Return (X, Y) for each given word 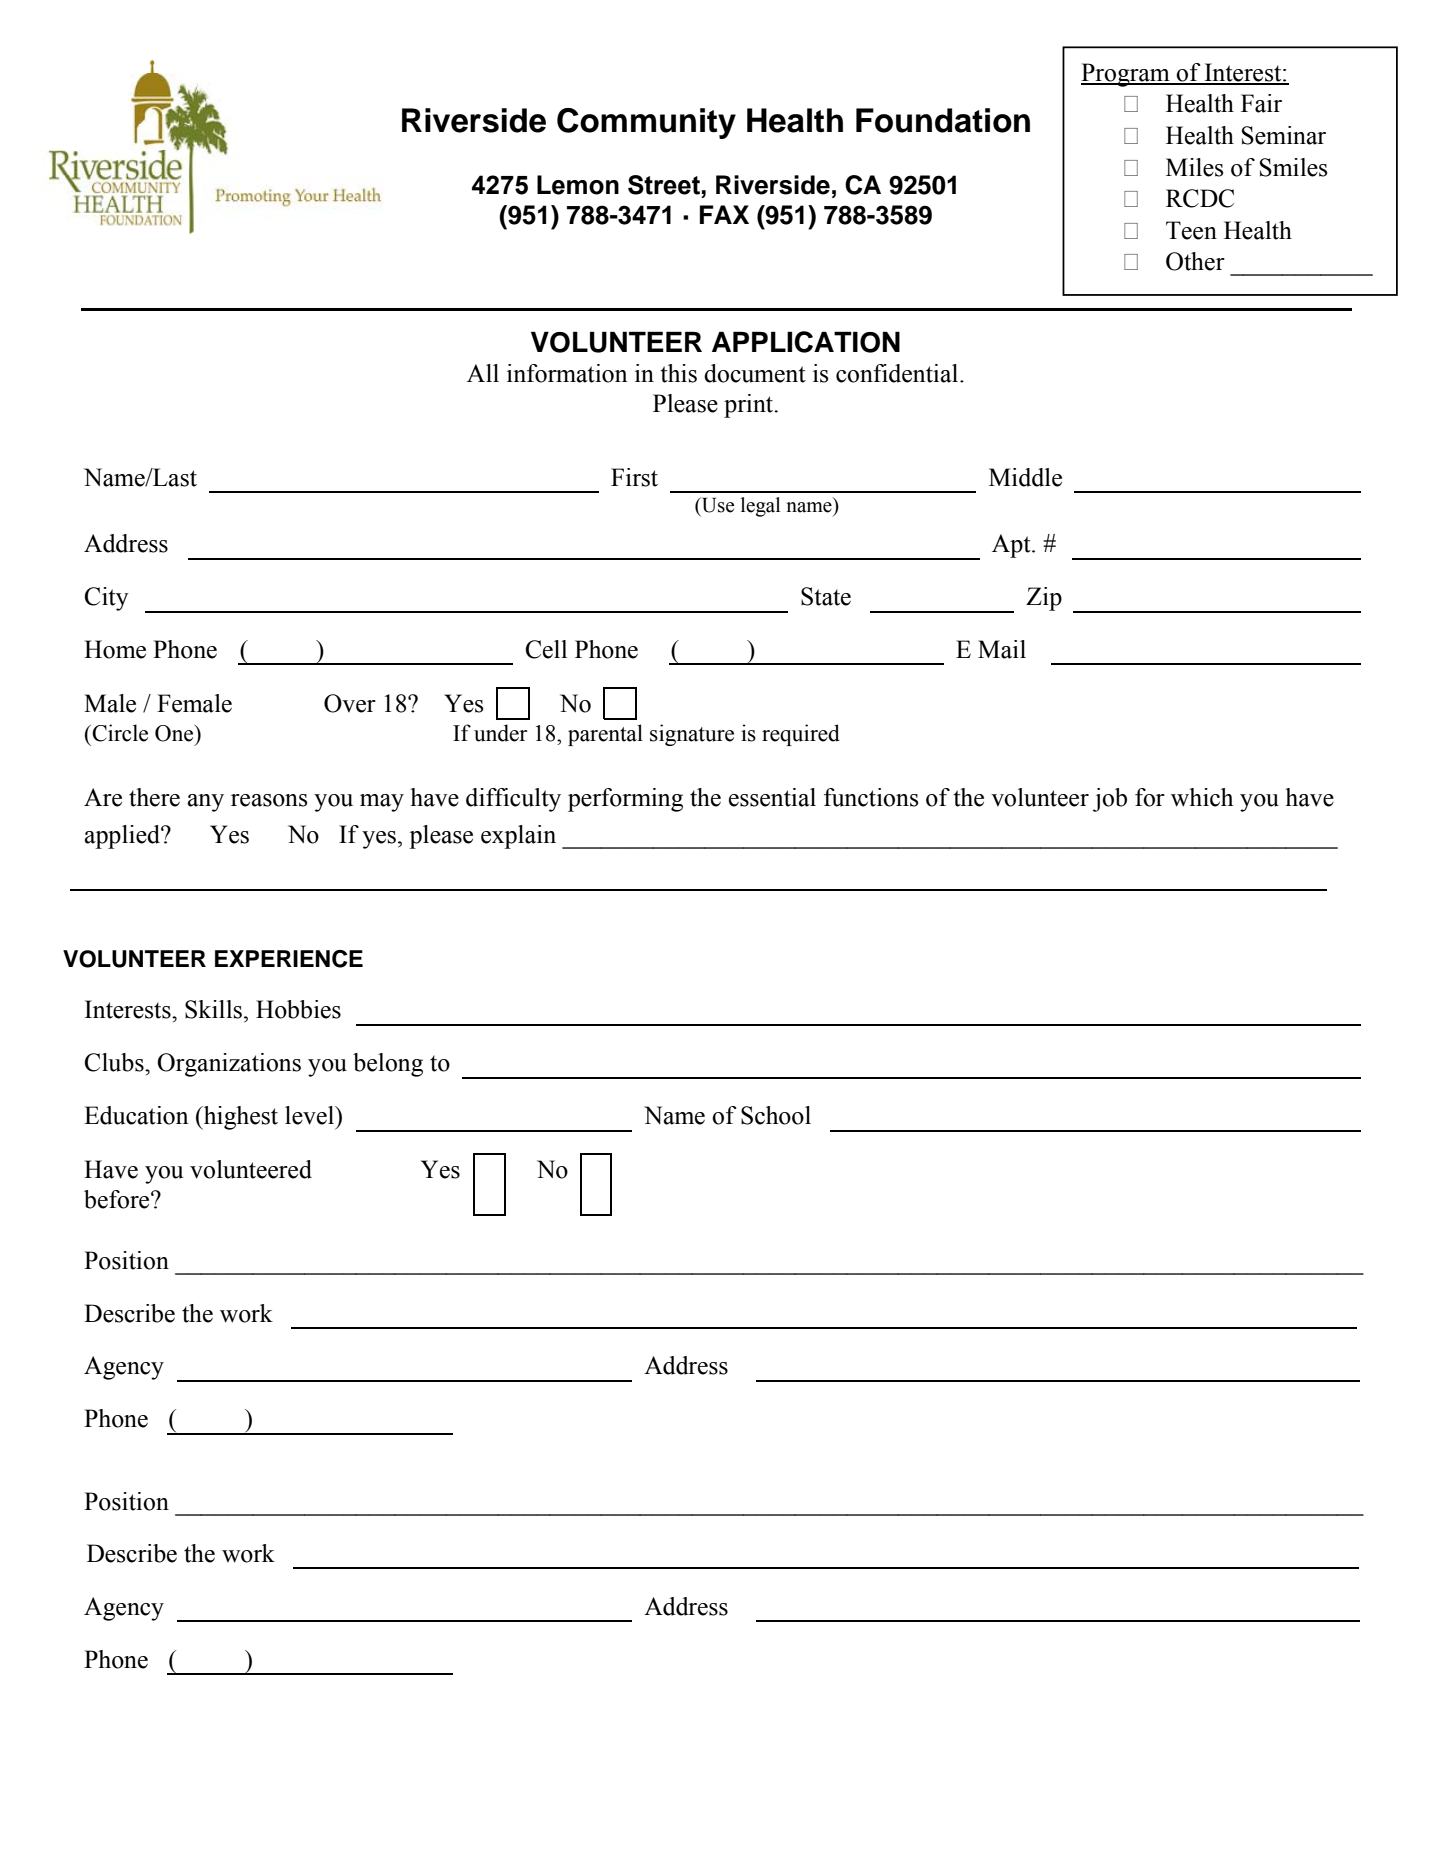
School (776, 1115)
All (483, 373)
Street (664, 185)
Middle (1025, 477)
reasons (269, 800)
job (1110, 800)
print (750, 406)
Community (646, 123)
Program (1126, 75)
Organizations (229, 1065)
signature (692, 735)
